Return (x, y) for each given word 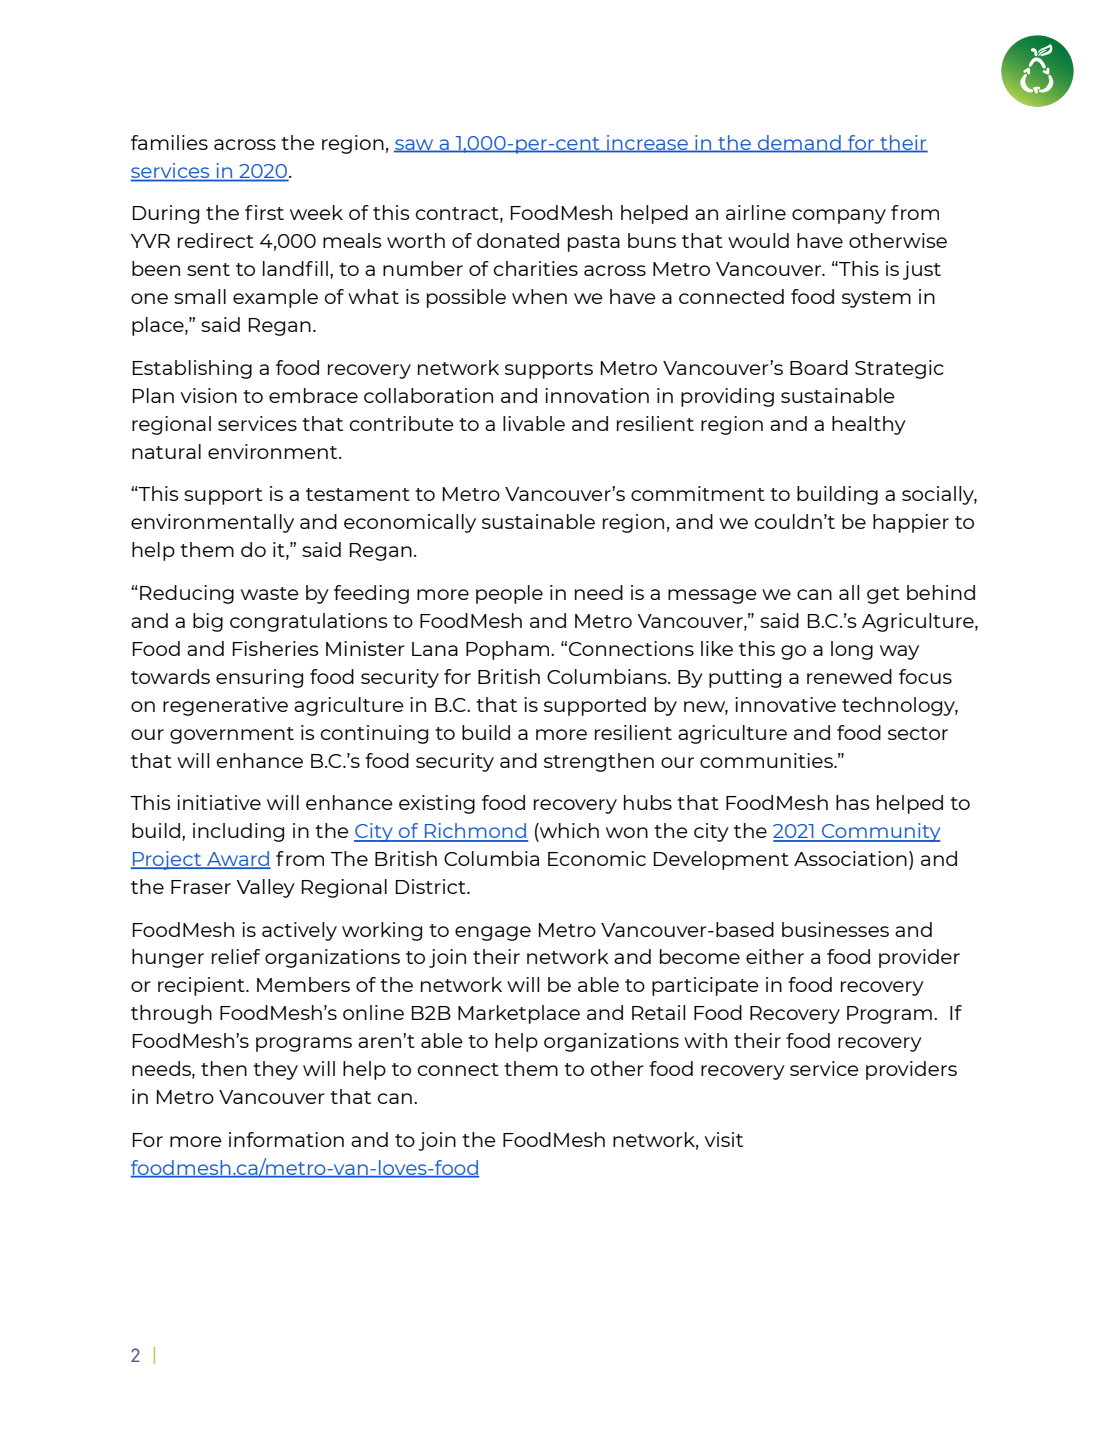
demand (799, 144)
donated (518, 240)
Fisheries (275, 648)
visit (724, 1139)
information (286, 1139)
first (264, 212)
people (509, 594)
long (852, 650)
